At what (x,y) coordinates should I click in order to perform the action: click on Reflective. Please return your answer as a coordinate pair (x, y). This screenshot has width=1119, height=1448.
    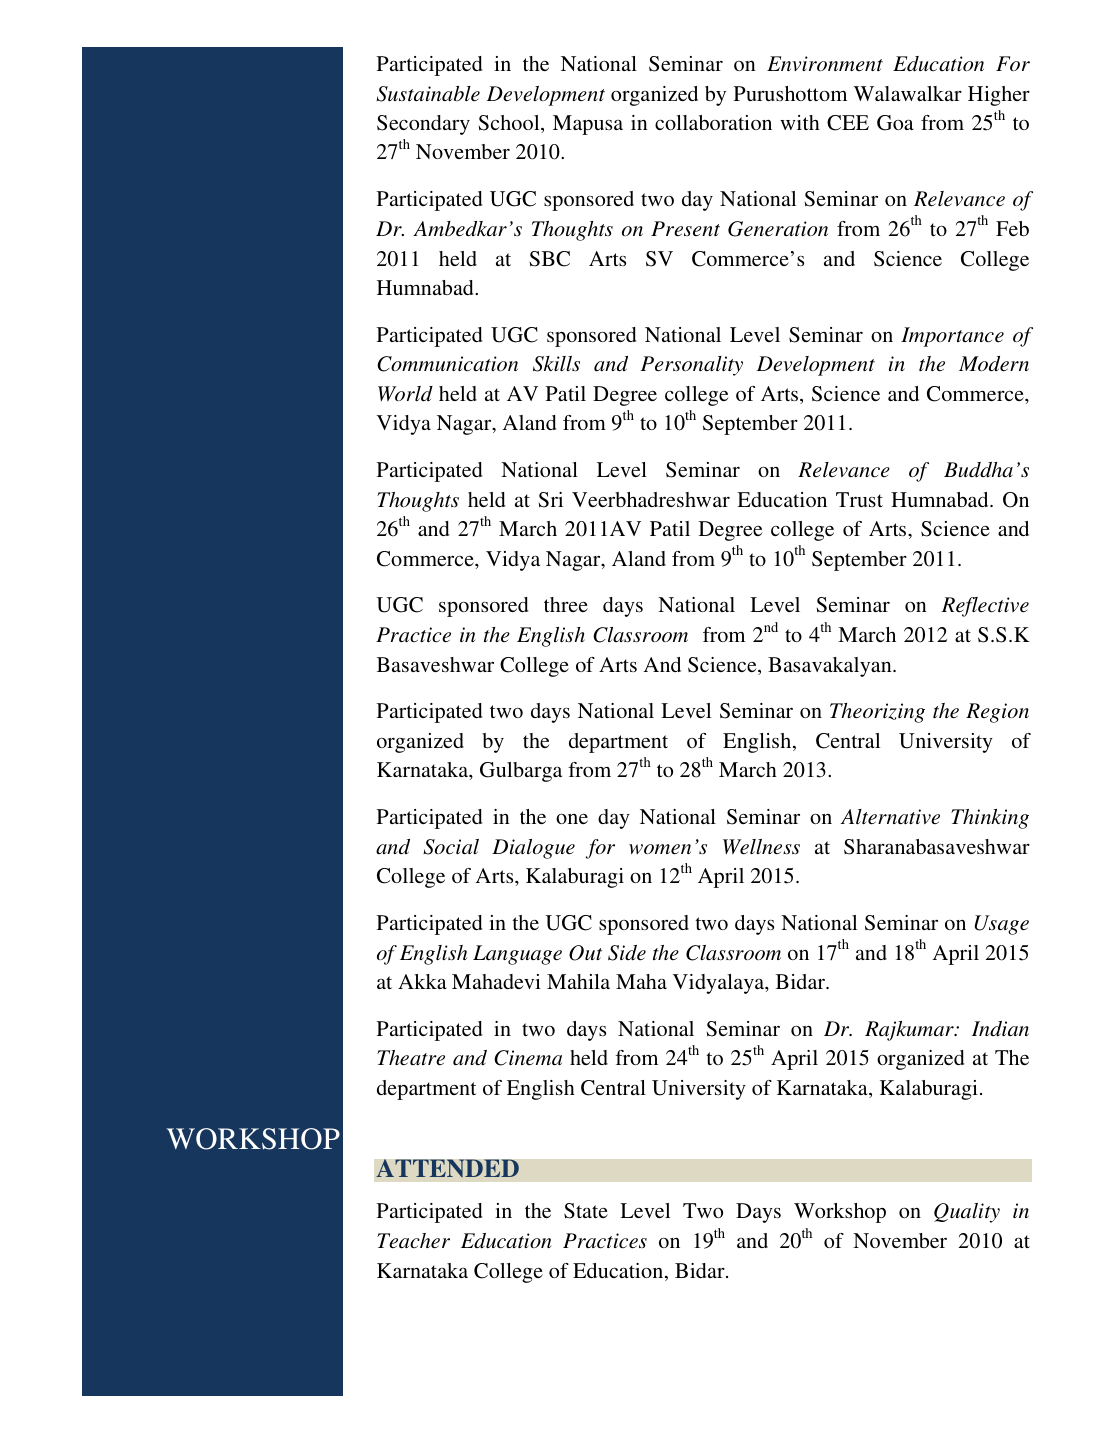
    Looking at the image, I should click on (985, 607).
